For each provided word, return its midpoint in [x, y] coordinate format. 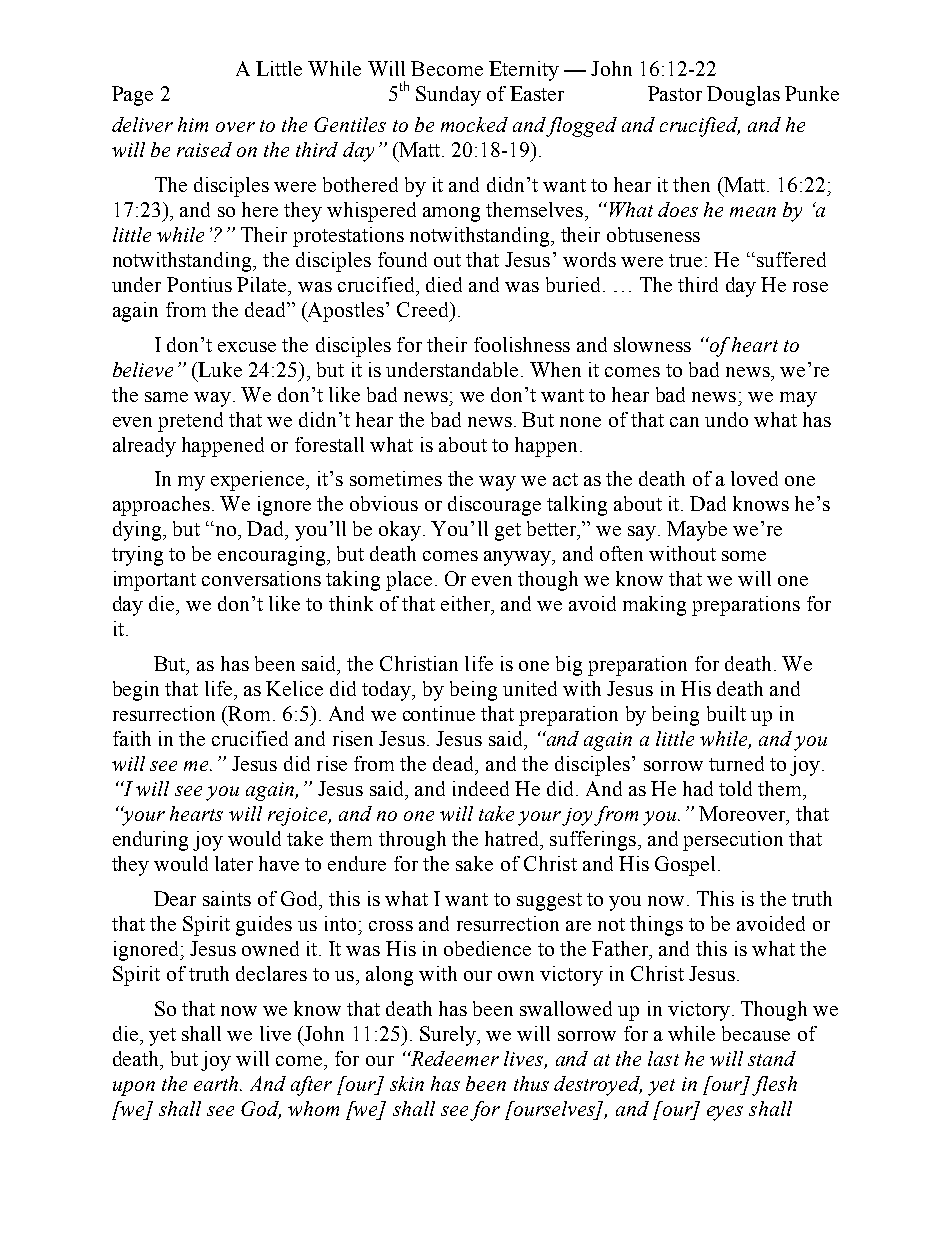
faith [132, 738]
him [193, 124]
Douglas [743, 96]
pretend [190, 422]
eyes [725, 1113]
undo [726, 419]
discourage [494, 506]
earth [216, 1083]
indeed [481, 788]
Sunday [448, 96]
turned [736, 763]
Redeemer [453, 1058]
